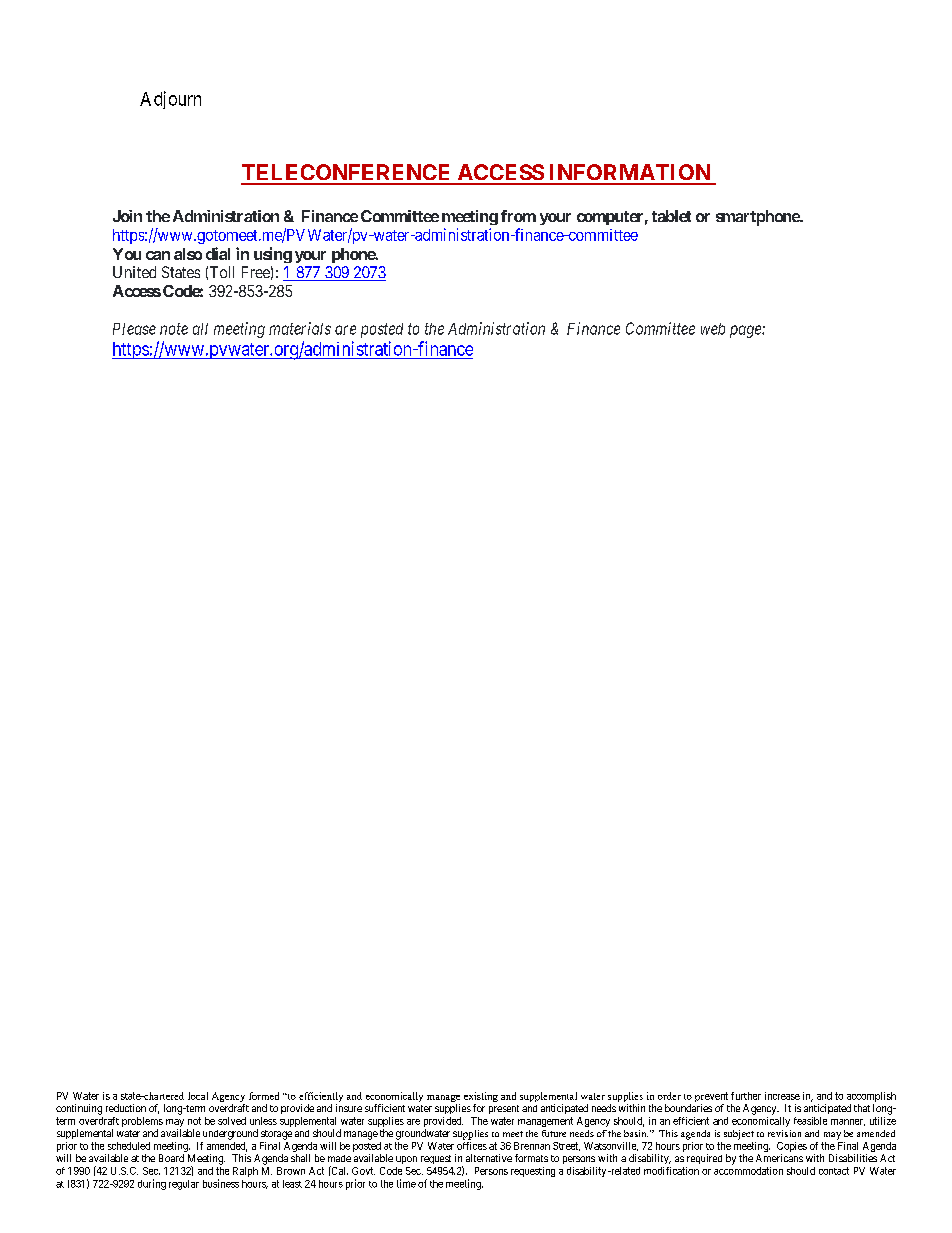  I want to click on note, so click(174, 329).
